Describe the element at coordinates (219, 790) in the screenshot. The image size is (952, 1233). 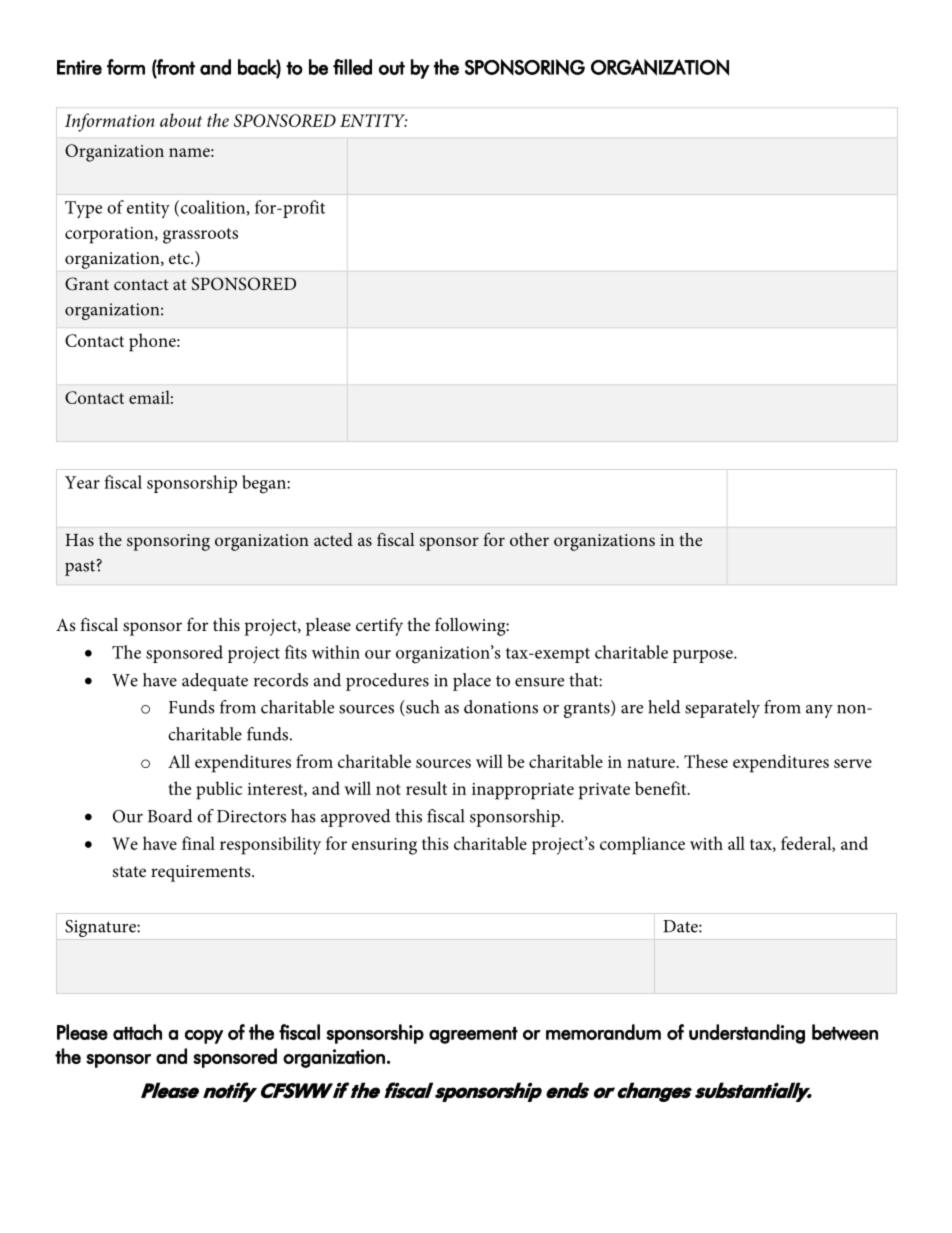
I see `public` at that location.
